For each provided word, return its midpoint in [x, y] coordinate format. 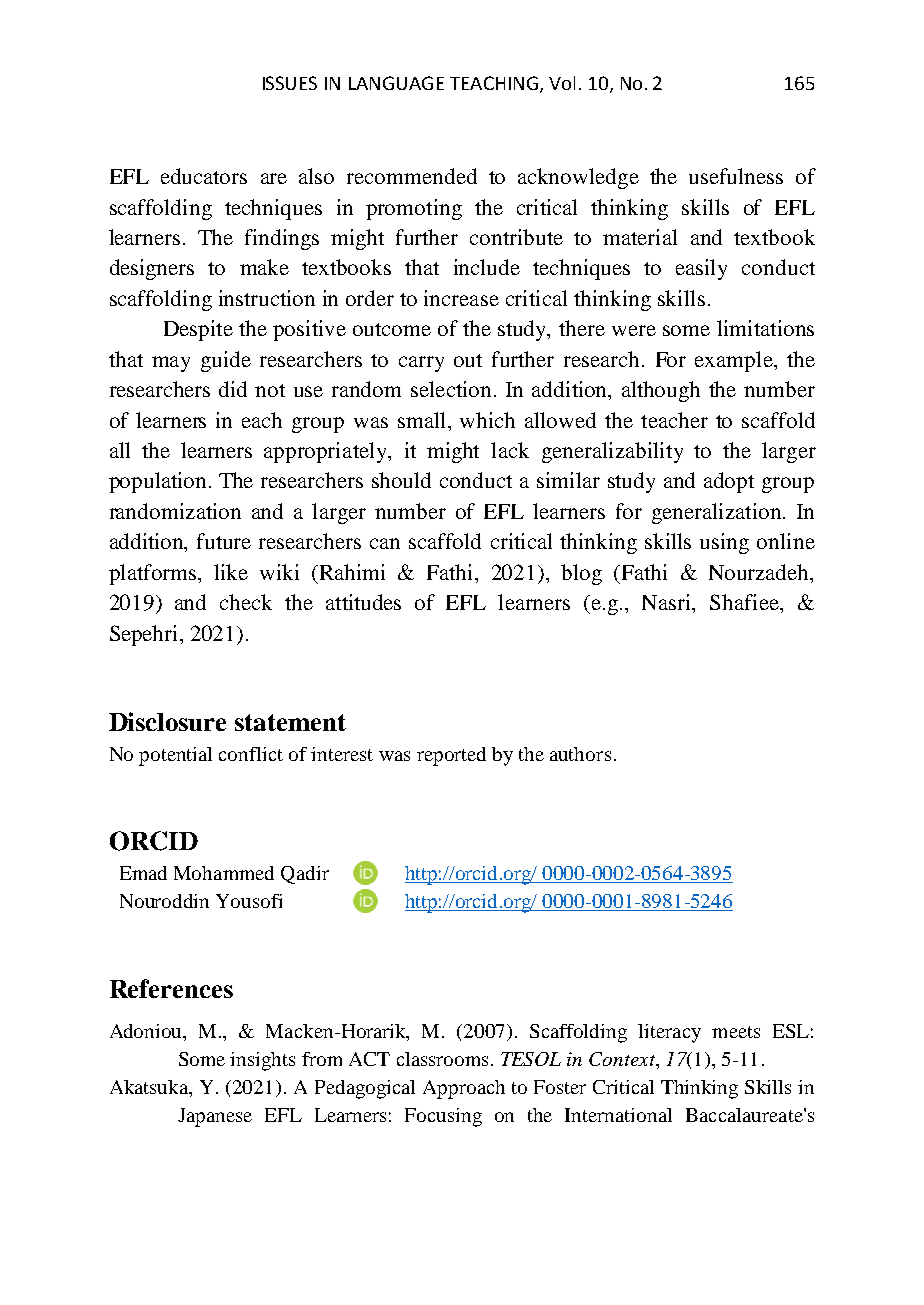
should [401, 480]
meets [736, 1032]
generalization [716, 513]
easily [701, 269]
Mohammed [224, 873]
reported [451, 756]
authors [580, 754]
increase [461, 298]
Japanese [215, 1117]
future [224, 541]
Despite [198, 330]
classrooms [442, 1059]
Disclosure [167, 721]
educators [204, 176]
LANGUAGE [396, 83]
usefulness [736, 176]
